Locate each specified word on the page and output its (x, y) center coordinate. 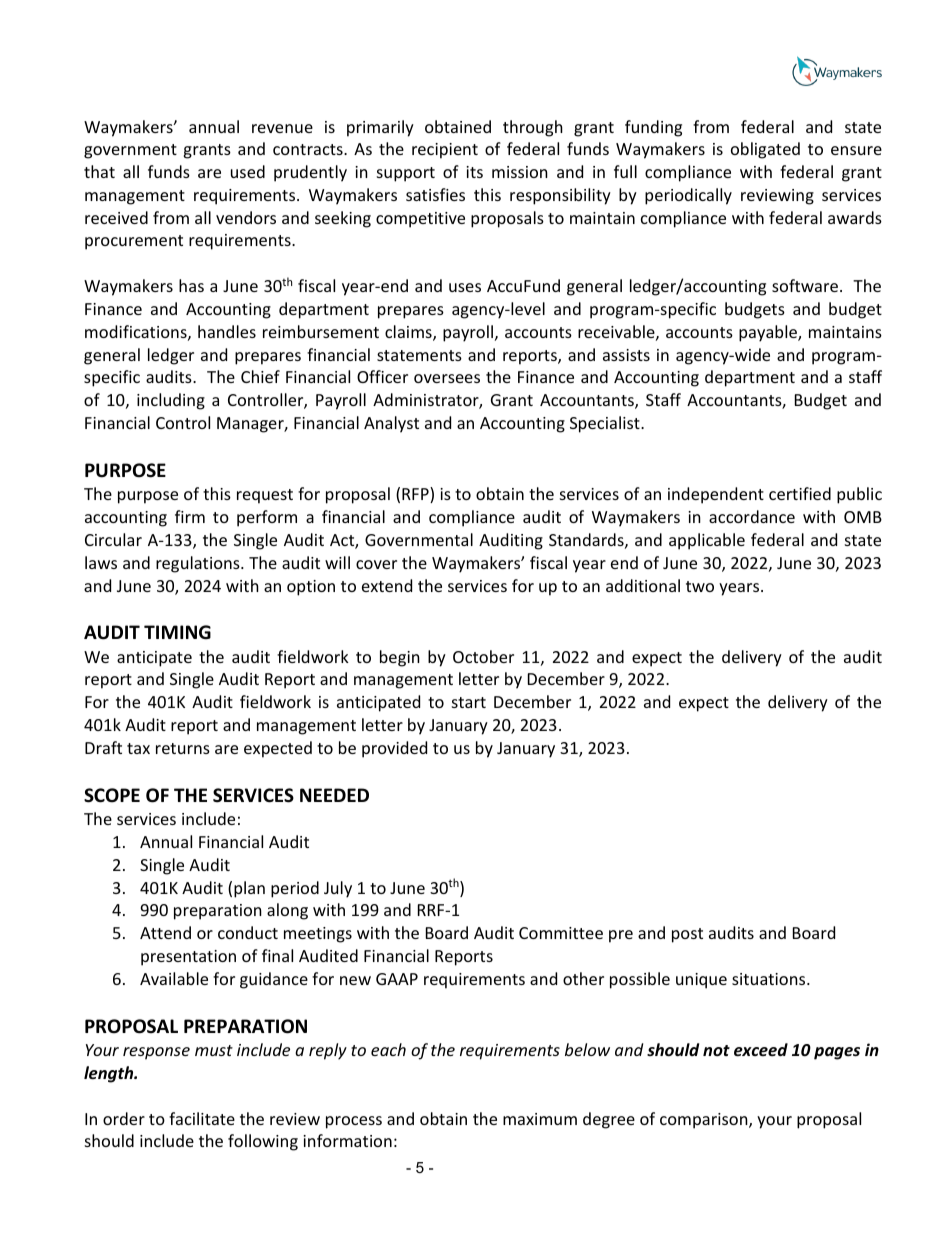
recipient (445, 151)
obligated (765, 150)
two (700, 586)
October (483, 656)
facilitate (202, 1118)
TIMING (177, 632)
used (248, 171)
